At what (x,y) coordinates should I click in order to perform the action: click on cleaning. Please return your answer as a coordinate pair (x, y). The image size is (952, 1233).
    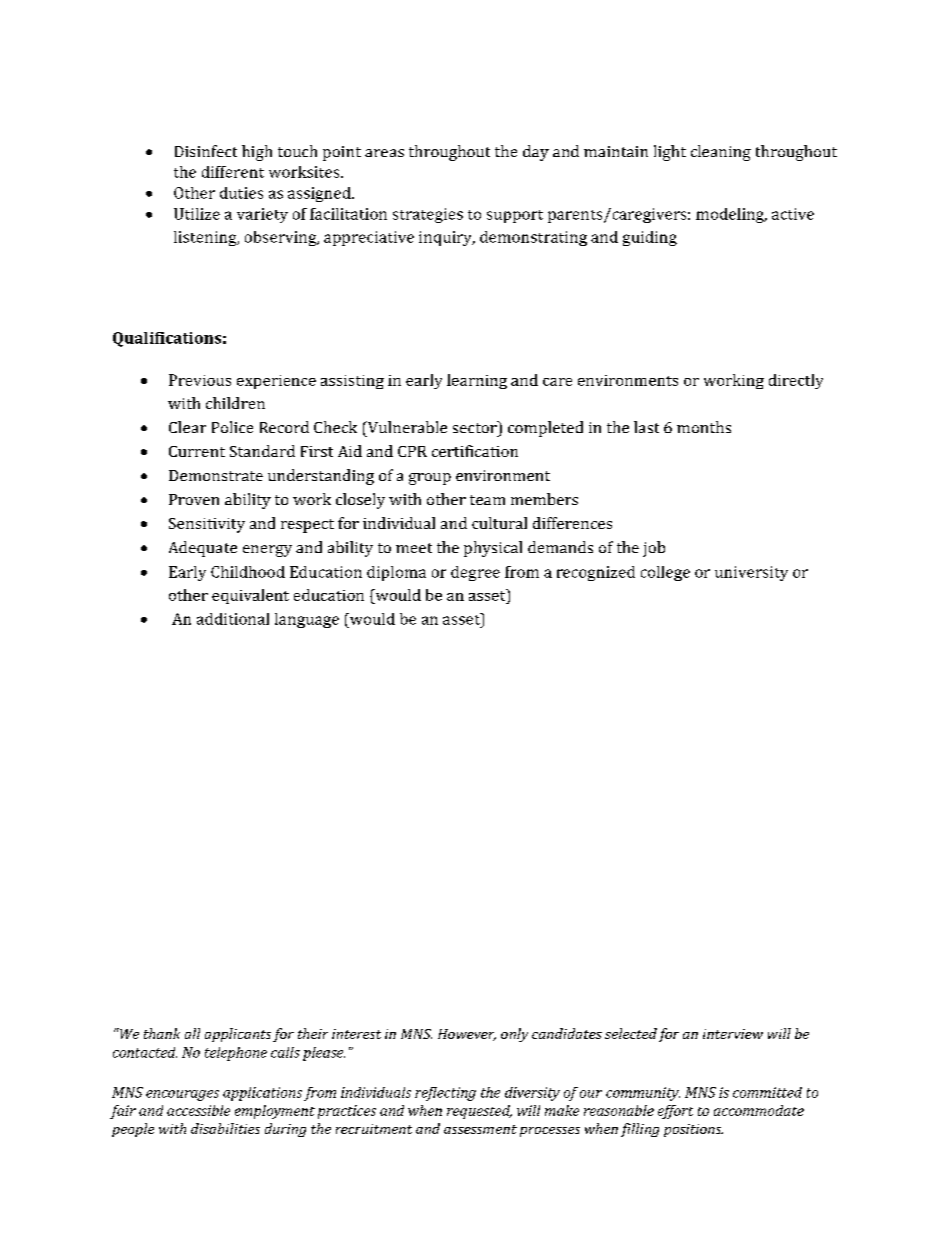
    Looking at the image, I should click on (721, 153).
